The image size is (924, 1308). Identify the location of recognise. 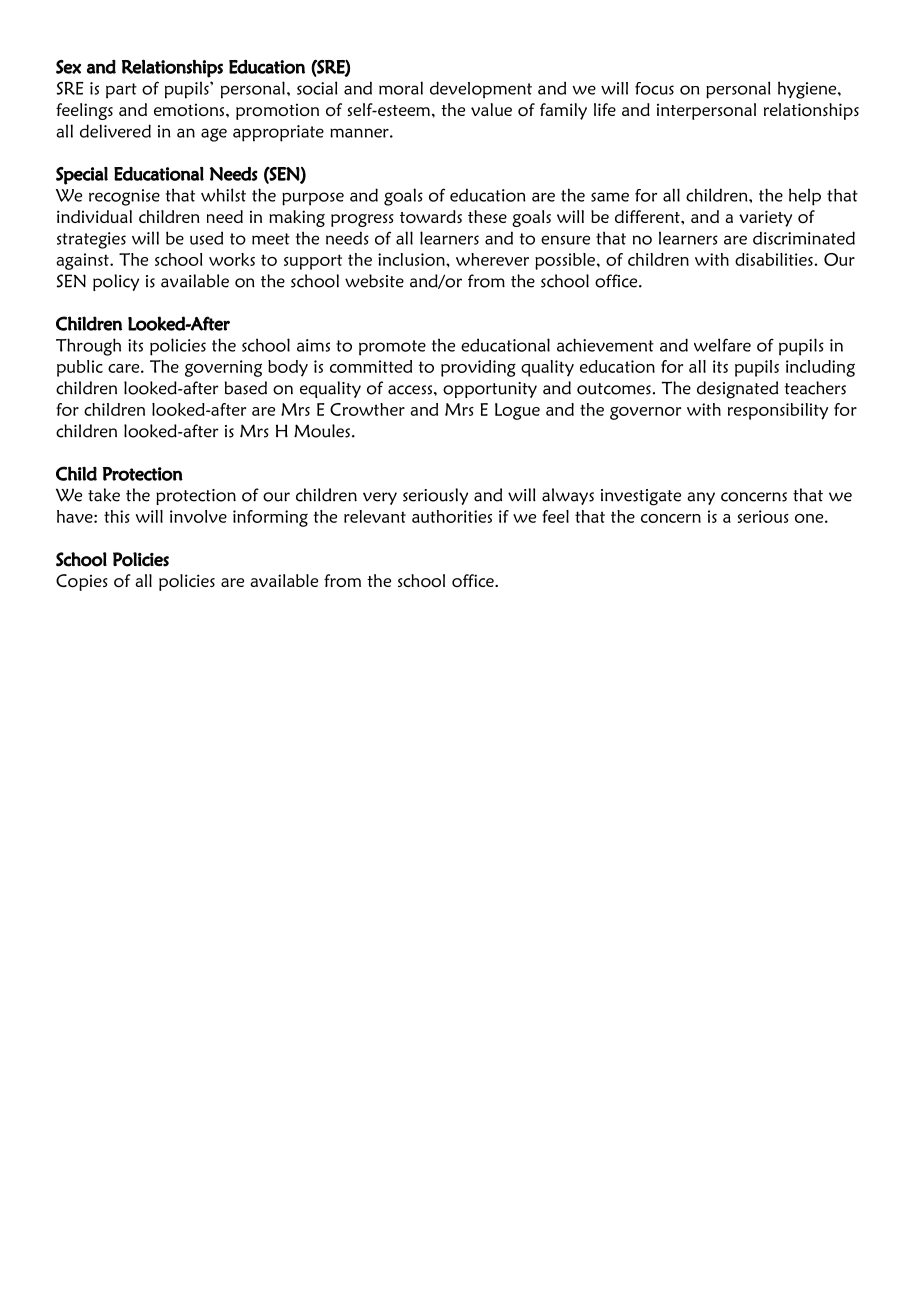
(124, 197).
